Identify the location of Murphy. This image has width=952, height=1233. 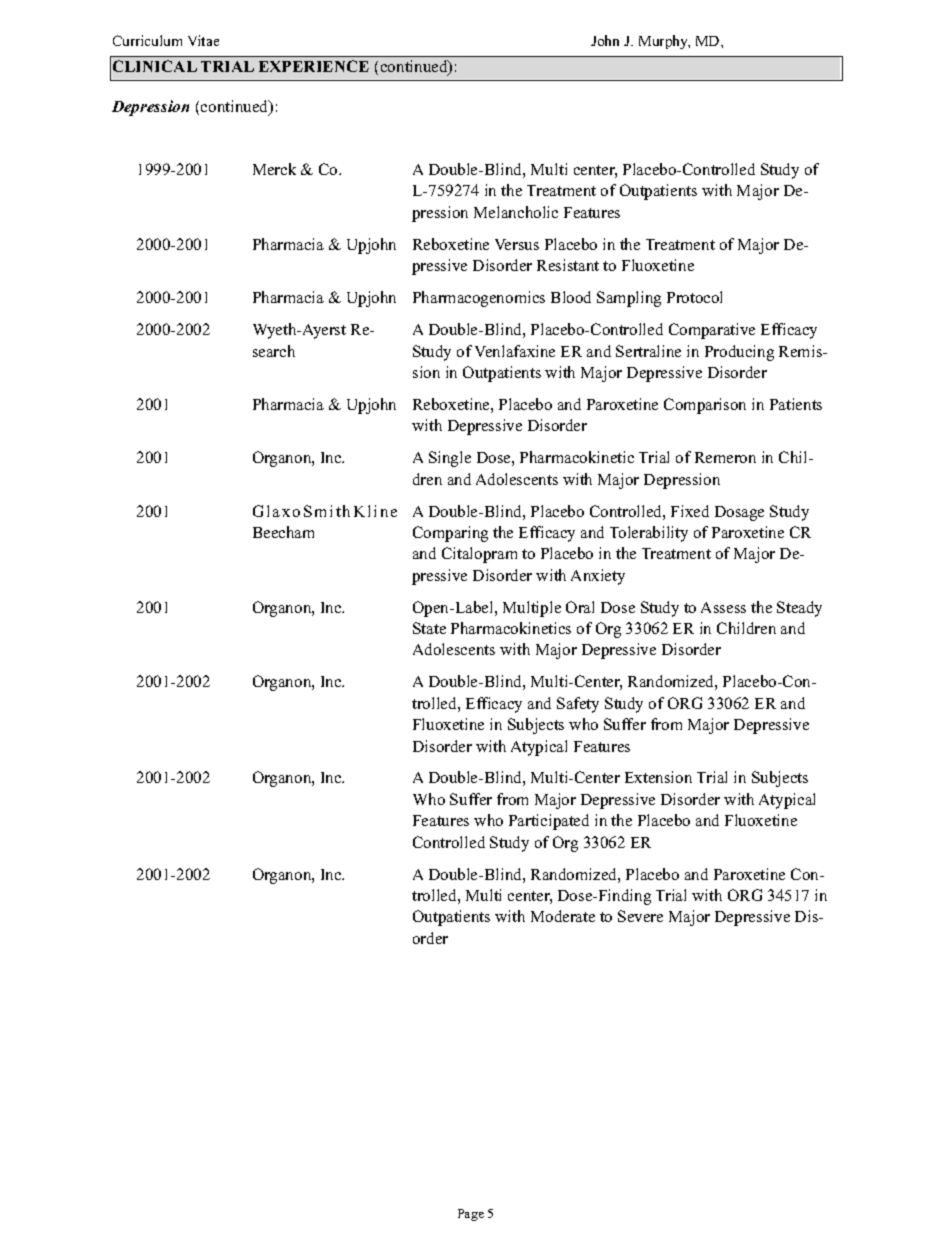
(664, 42).
